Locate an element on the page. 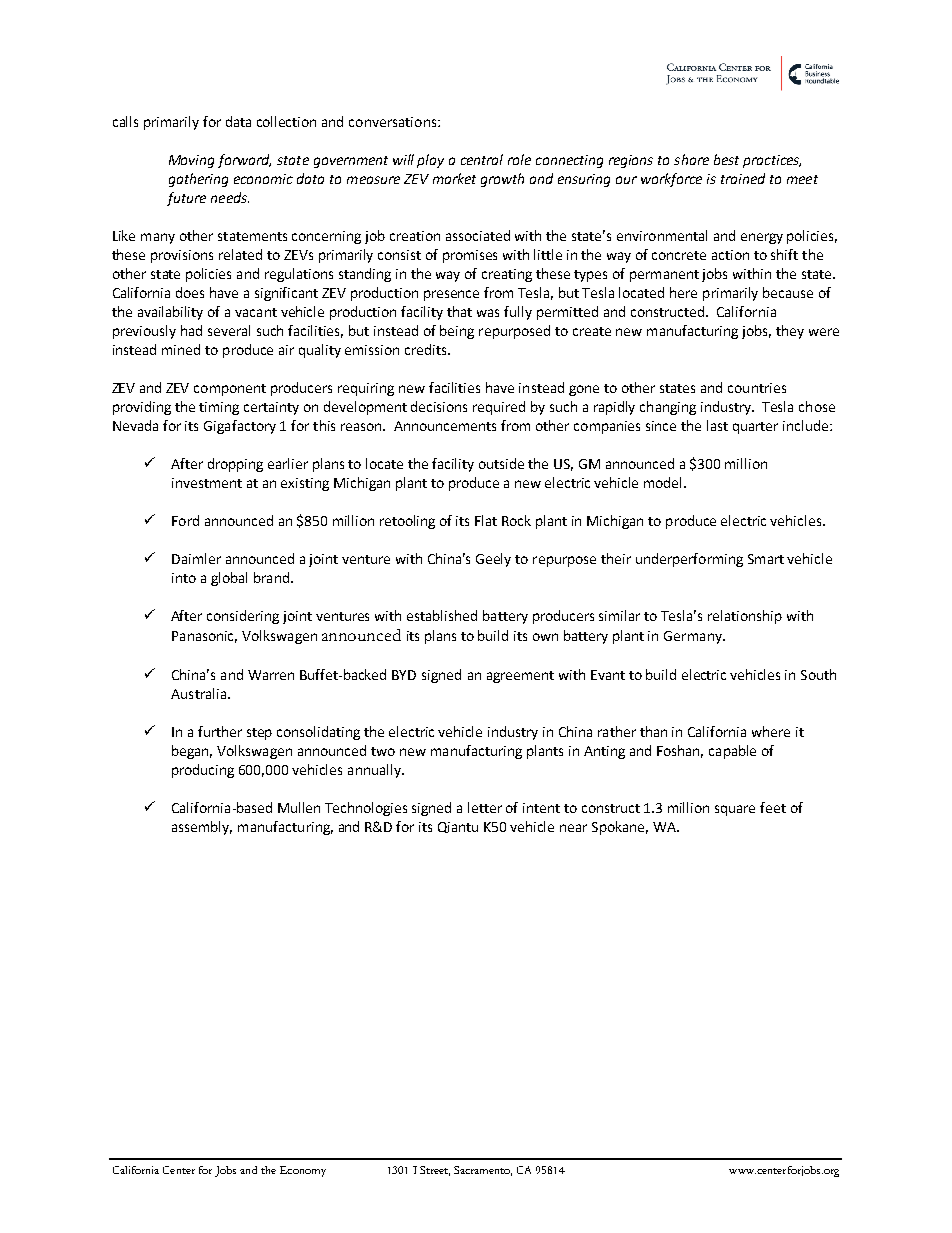 This page has height=1233, width=952. required is located at coordinates (499, 408).
